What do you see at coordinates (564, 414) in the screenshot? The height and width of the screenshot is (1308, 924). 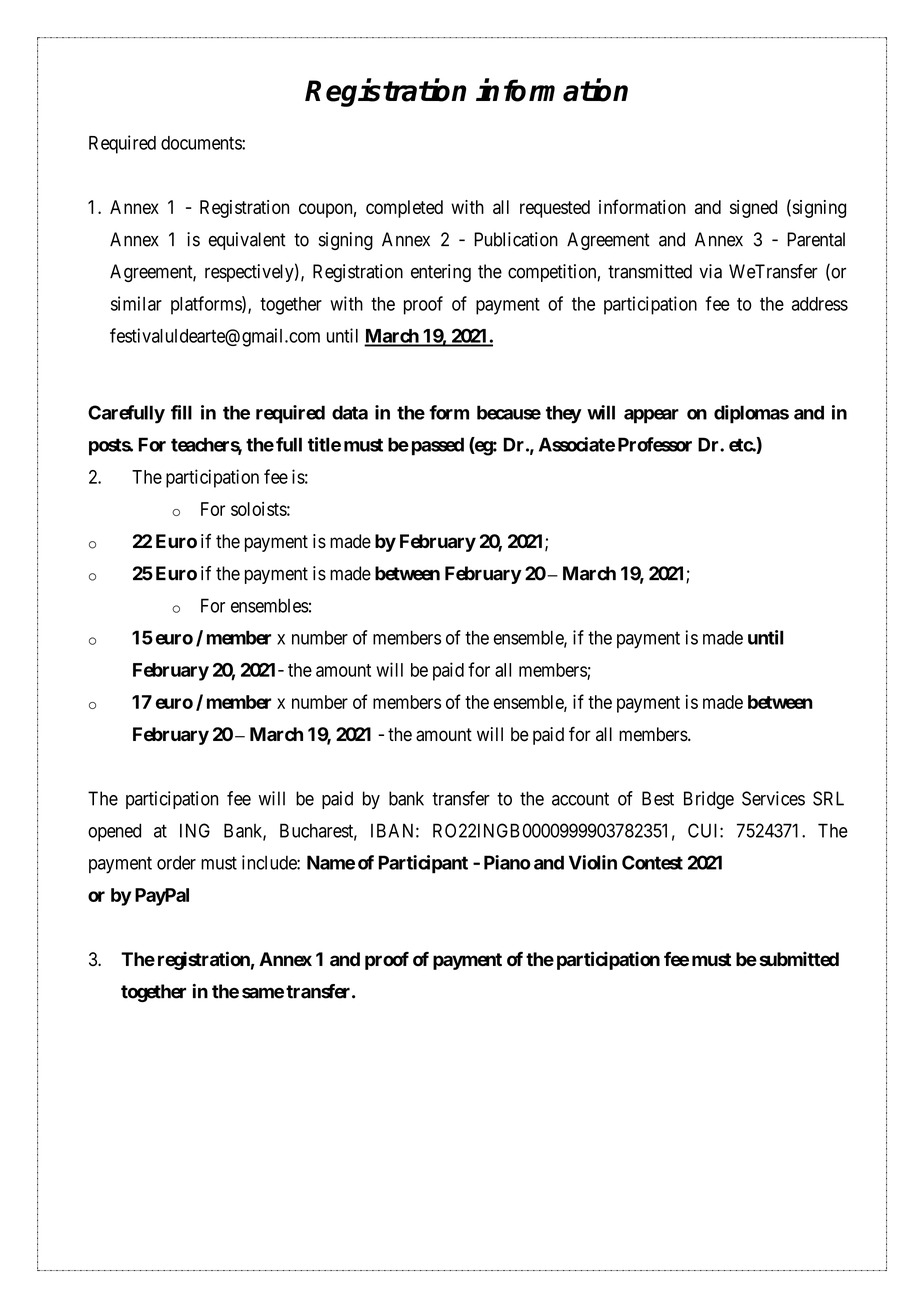 I see `they` at bounding box center [564, 414].
